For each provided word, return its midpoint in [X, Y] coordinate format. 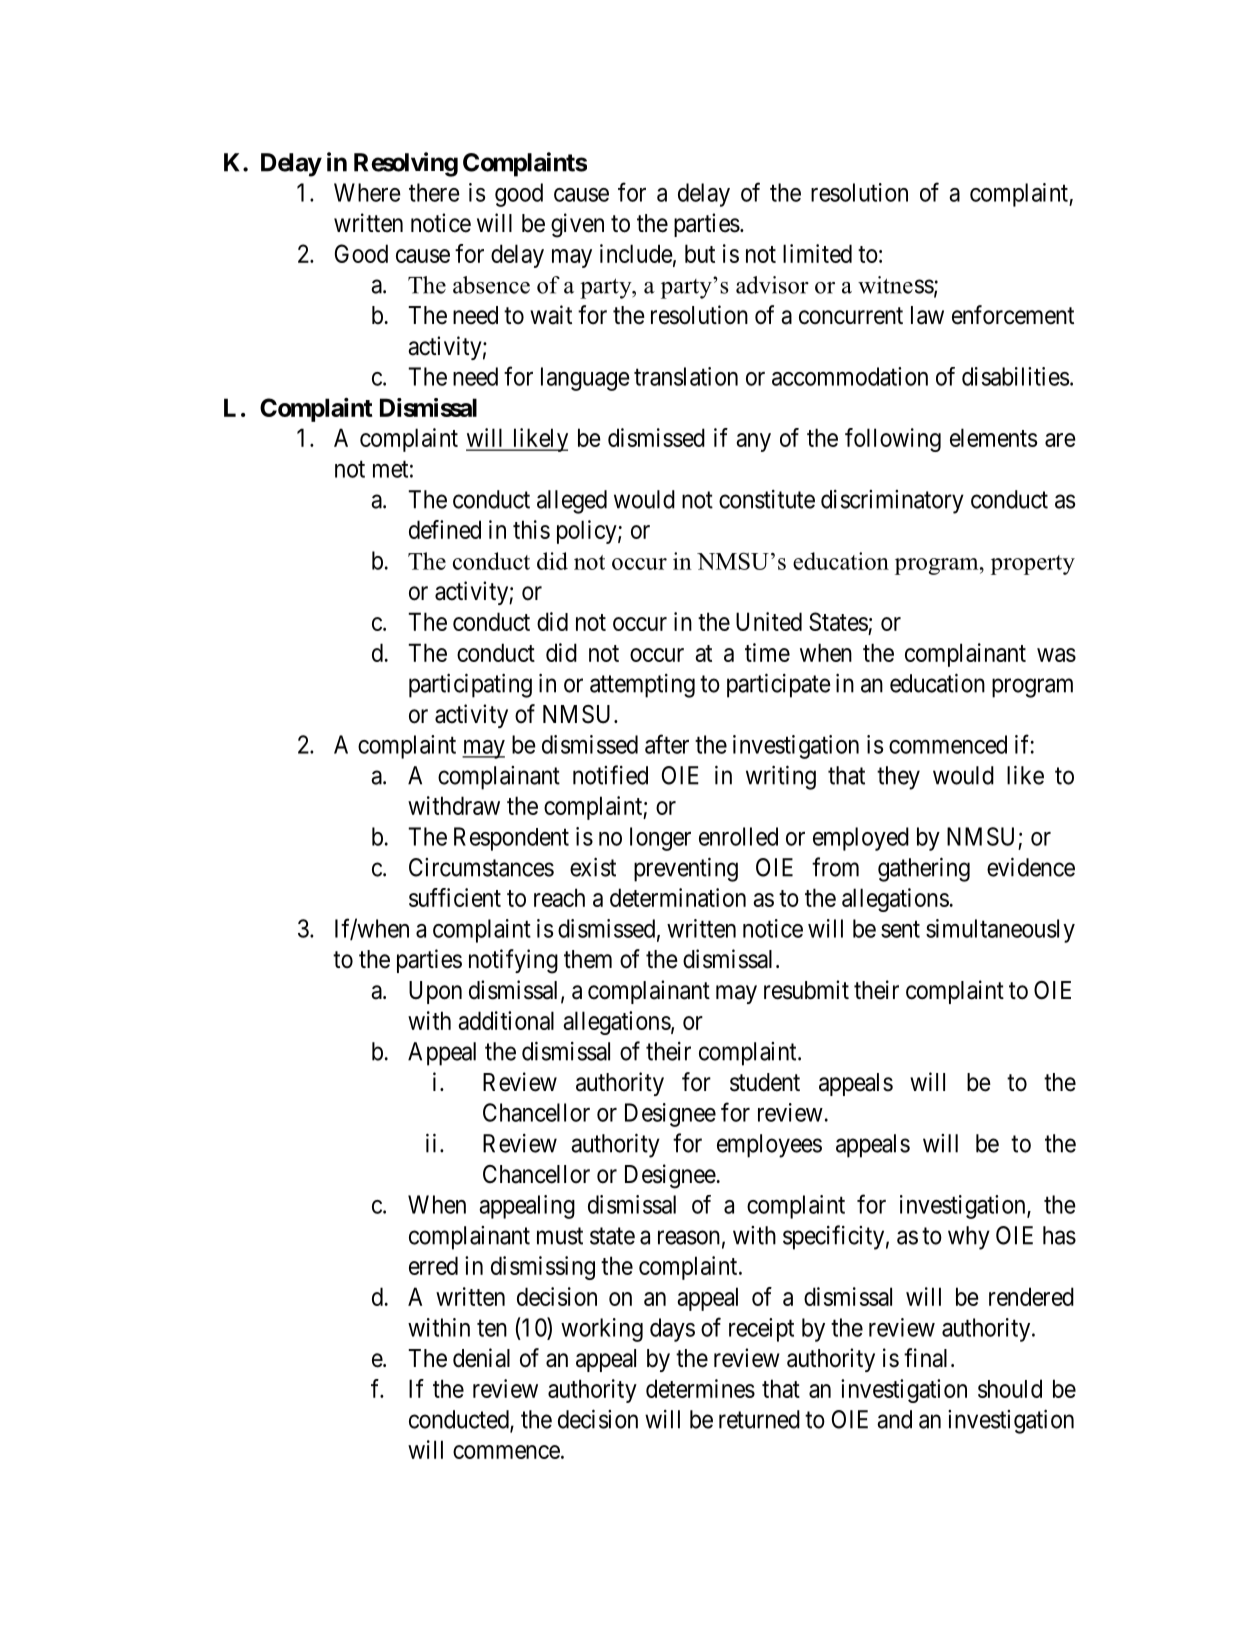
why [969, 1238]
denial [481, 1358]
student [765, 1082]
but [700, 253]
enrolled [738, 836]
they [898, 778]
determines [700, 1388]
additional [506, 1020]
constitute [767, 499]
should [1010, 1388]
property [1033, 565]
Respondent [511, 839]
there [434, 192]
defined [445, 529]
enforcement [1013, 315]
